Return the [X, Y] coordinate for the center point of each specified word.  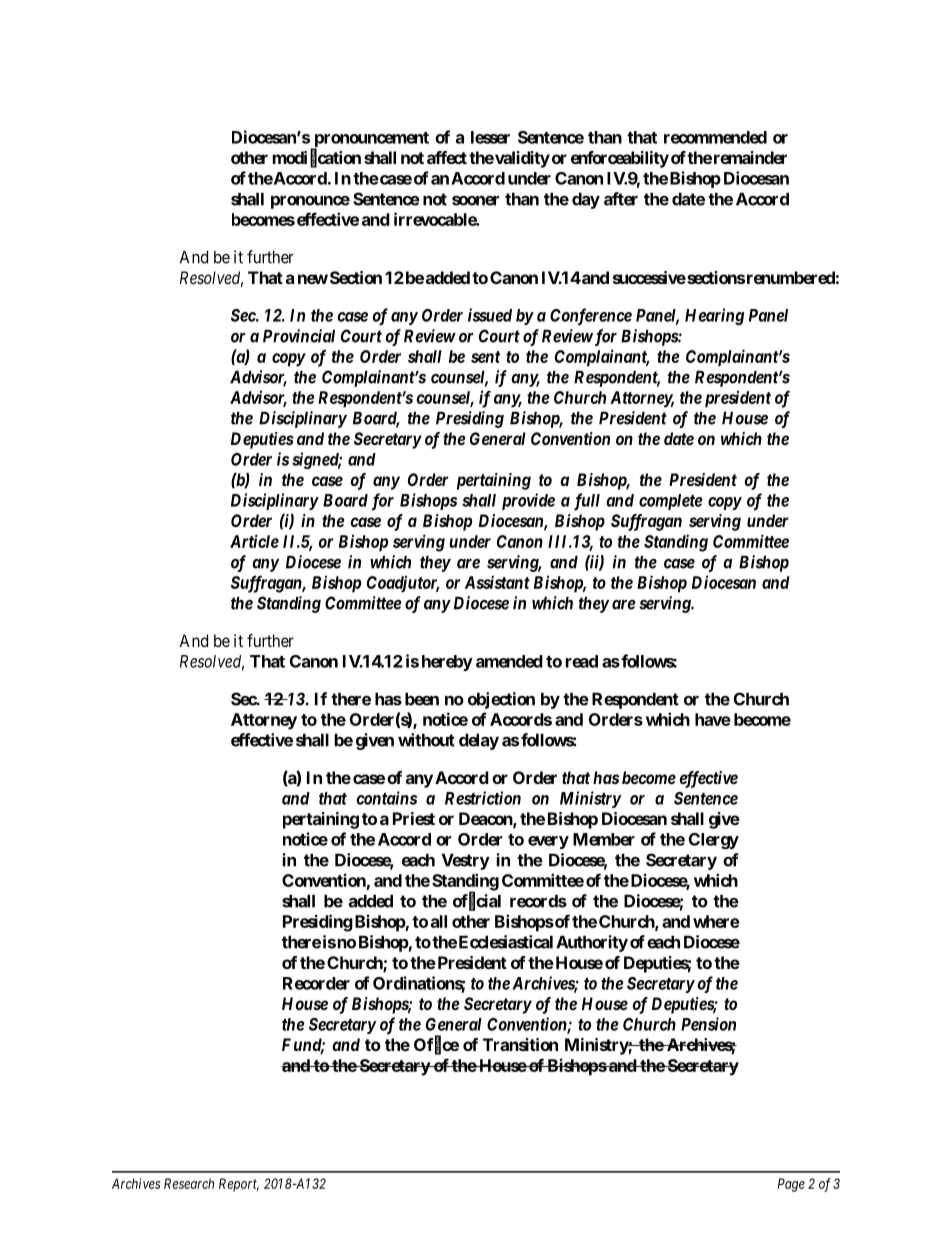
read [582, 661]
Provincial [299, 336]
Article [254, 541]
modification [317, 158]
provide [528, 501]
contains [386, 798]
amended [509, 661]
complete [671, 502]
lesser [490, 137]
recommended [715, 137]
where [716, 921]
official [477, 901]
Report [239, 1185]
